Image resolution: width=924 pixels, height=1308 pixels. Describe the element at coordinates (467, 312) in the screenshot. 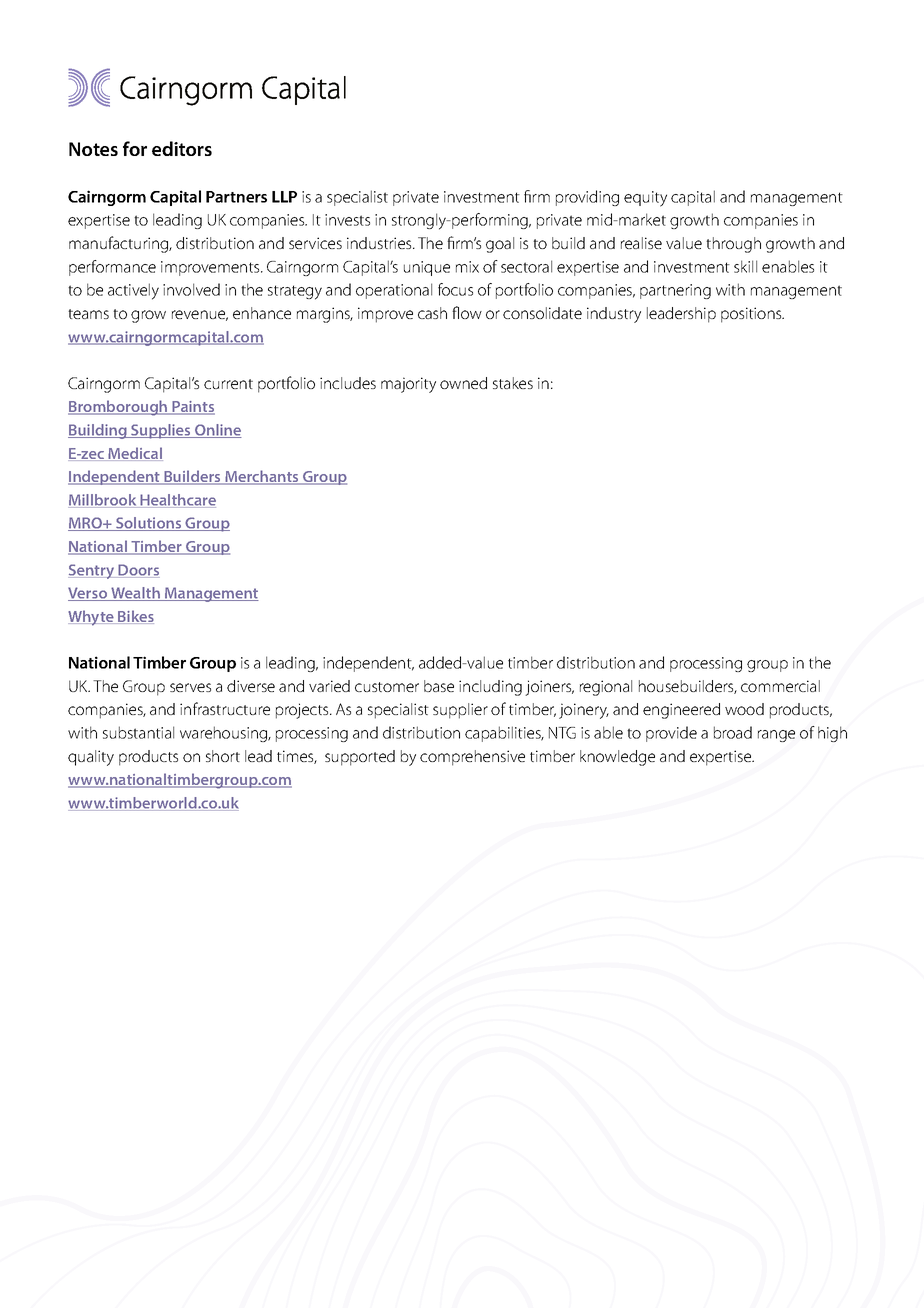

I see `flow` at that location.
